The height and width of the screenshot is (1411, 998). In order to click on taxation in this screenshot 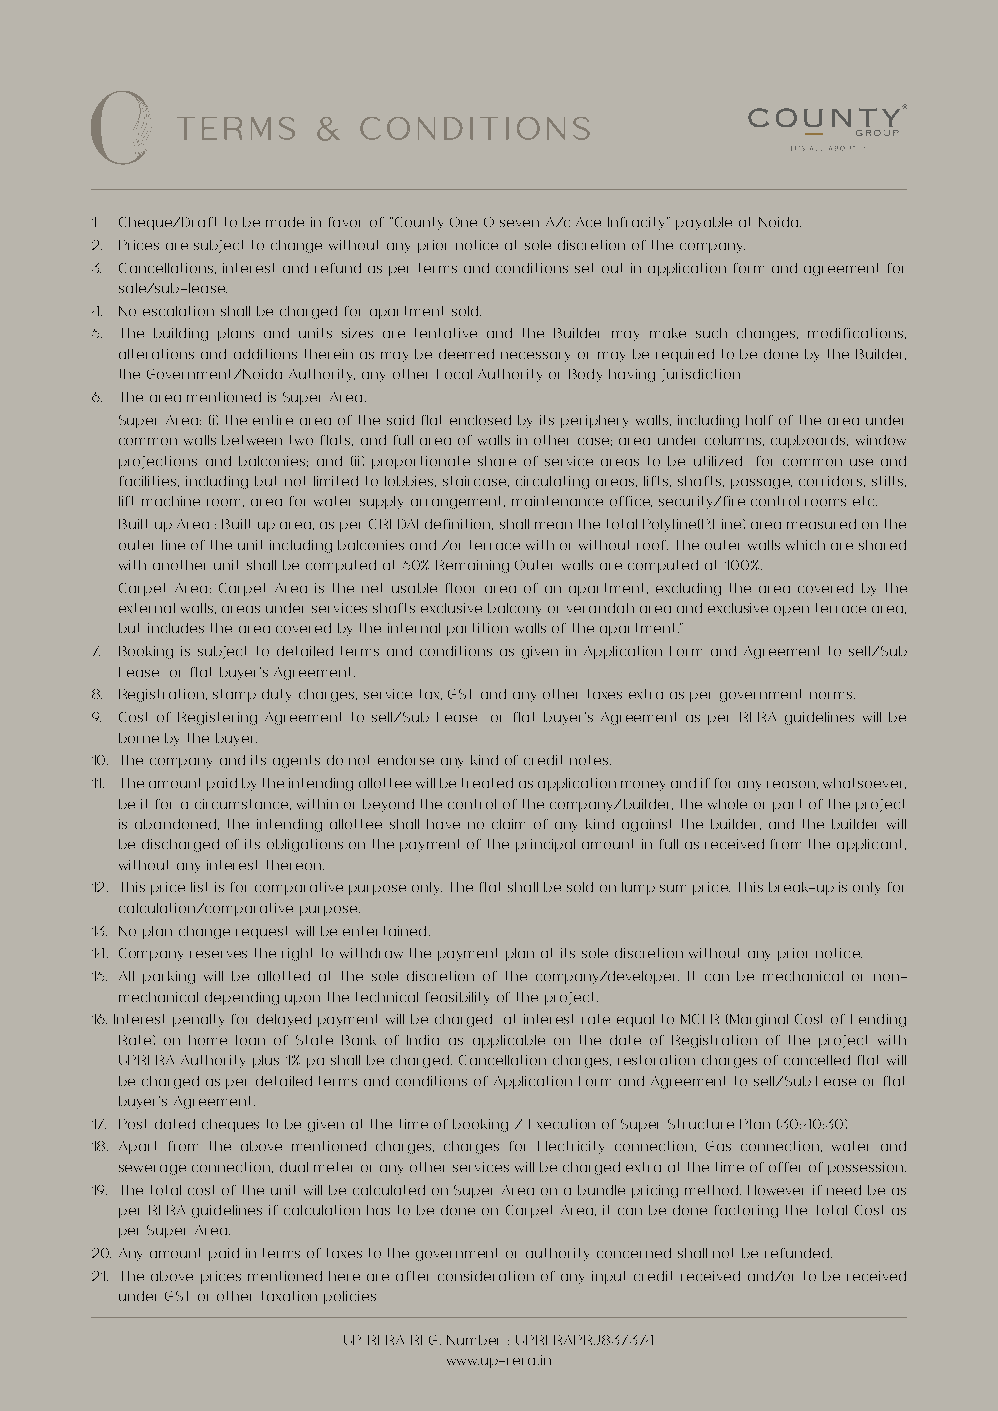, I will do `click(289, 1296)`.
